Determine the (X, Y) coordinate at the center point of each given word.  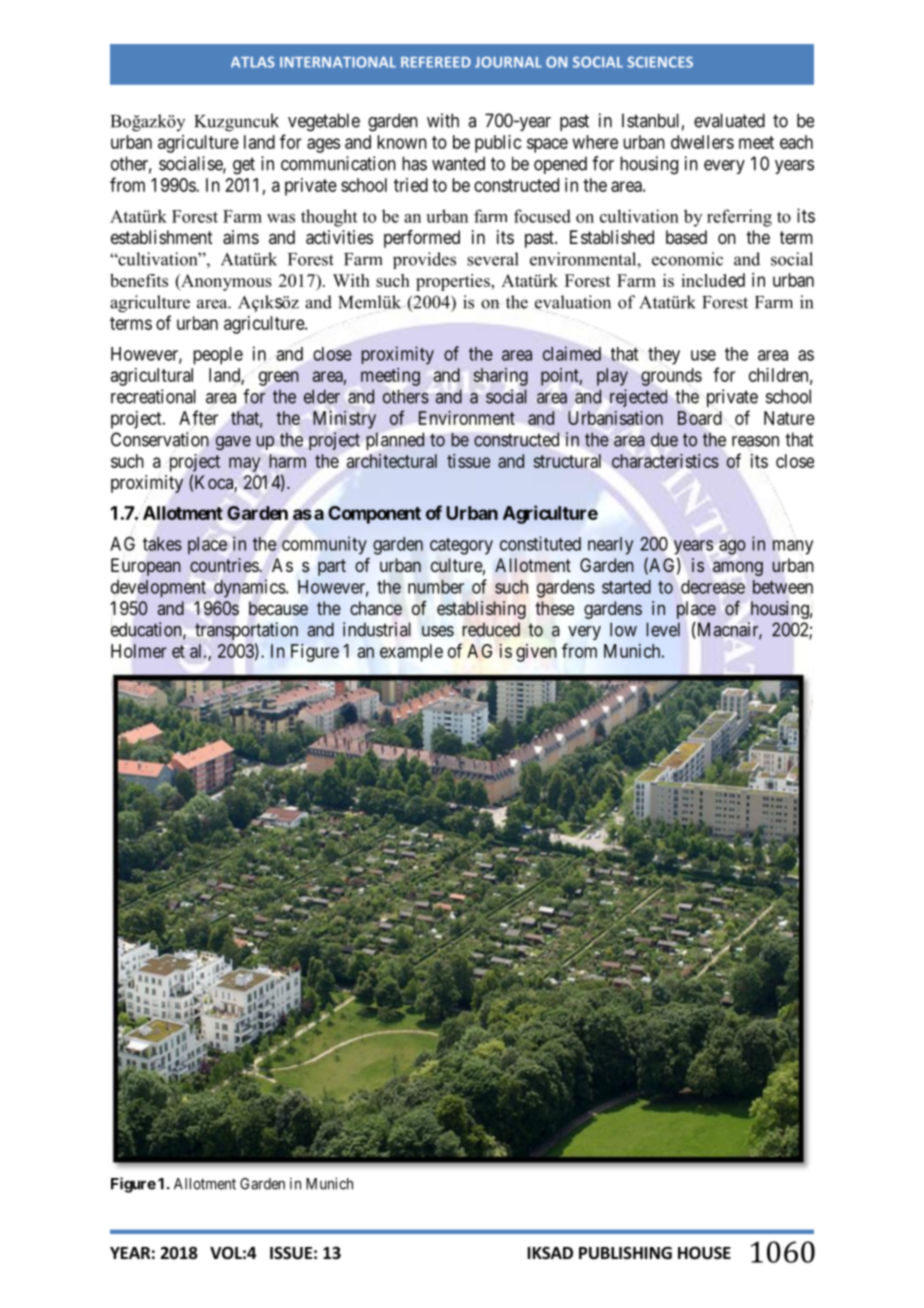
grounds (671, 377)
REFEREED (436, 62)
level (663, 629)
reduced (491, 629)
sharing (501, 377)
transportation (246, 631)
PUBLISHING (625, 1253)
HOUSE (704, 1253)
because (278, 608)
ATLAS (253, 62)
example (411, 653)
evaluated (729, 120)
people (218, 356)
